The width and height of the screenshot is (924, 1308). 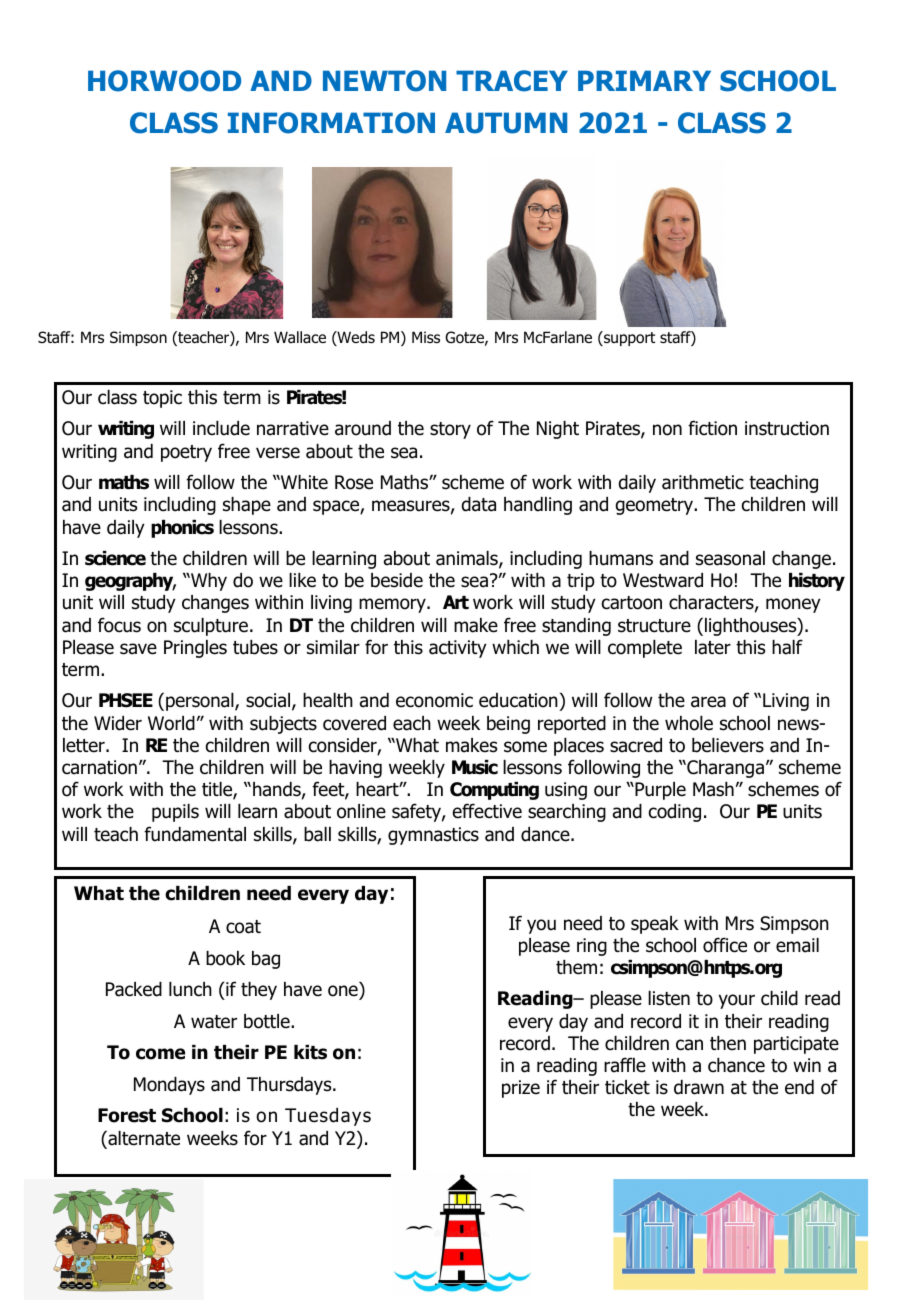 What do you see at coordinates (458, 649) in the screenshot?
I see `activity` at bounding box center [458, 649].
